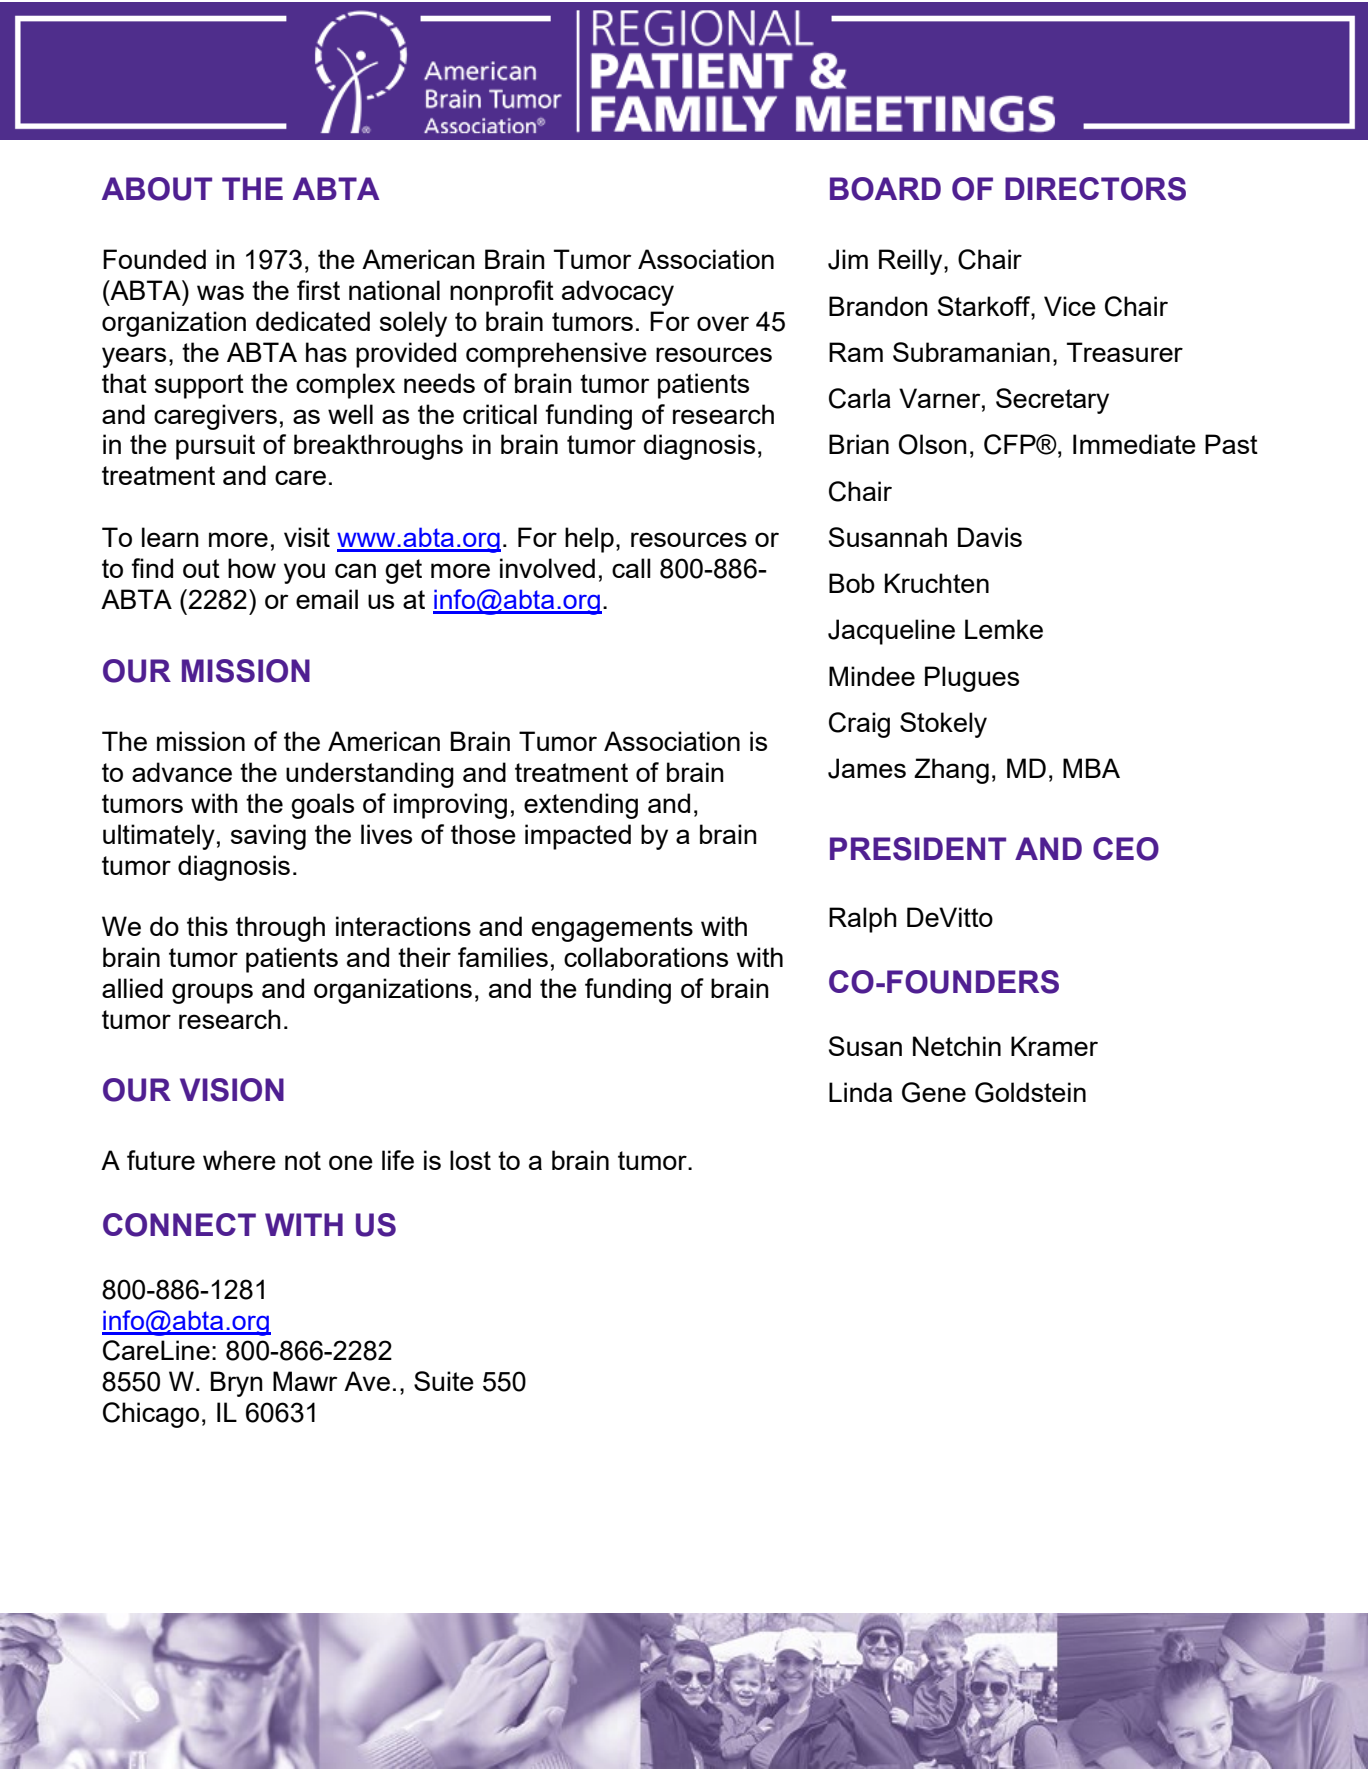 This screenshot has width=1368, height=1770. I want to click on Founded, so click(154, 259).
